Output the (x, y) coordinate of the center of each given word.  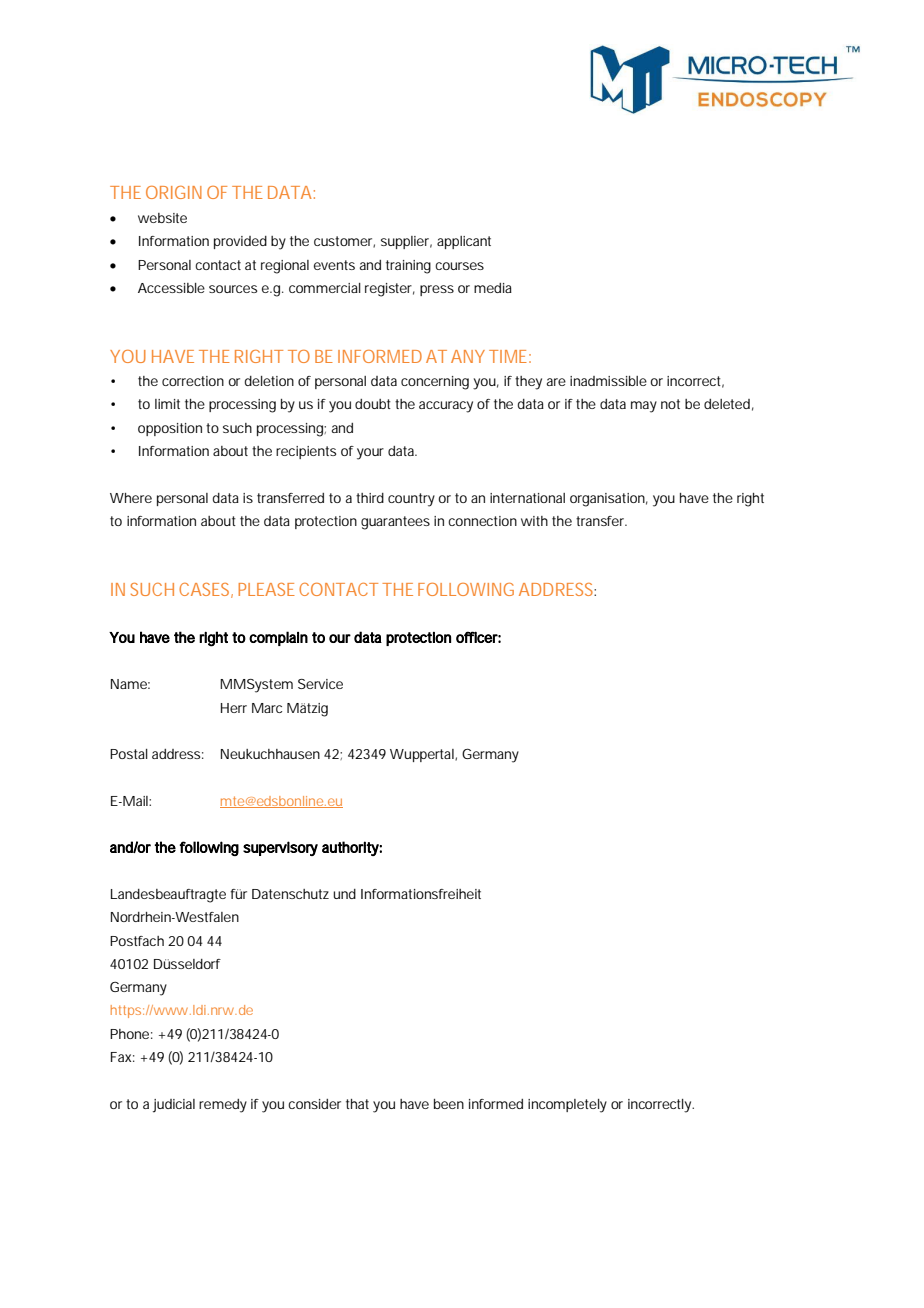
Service (320, 684)
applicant (464, 242)
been (449, 1104)
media (493, 288)
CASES (205, 590)
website (162, 218)
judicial (174, 1106)
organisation (607, 500)
